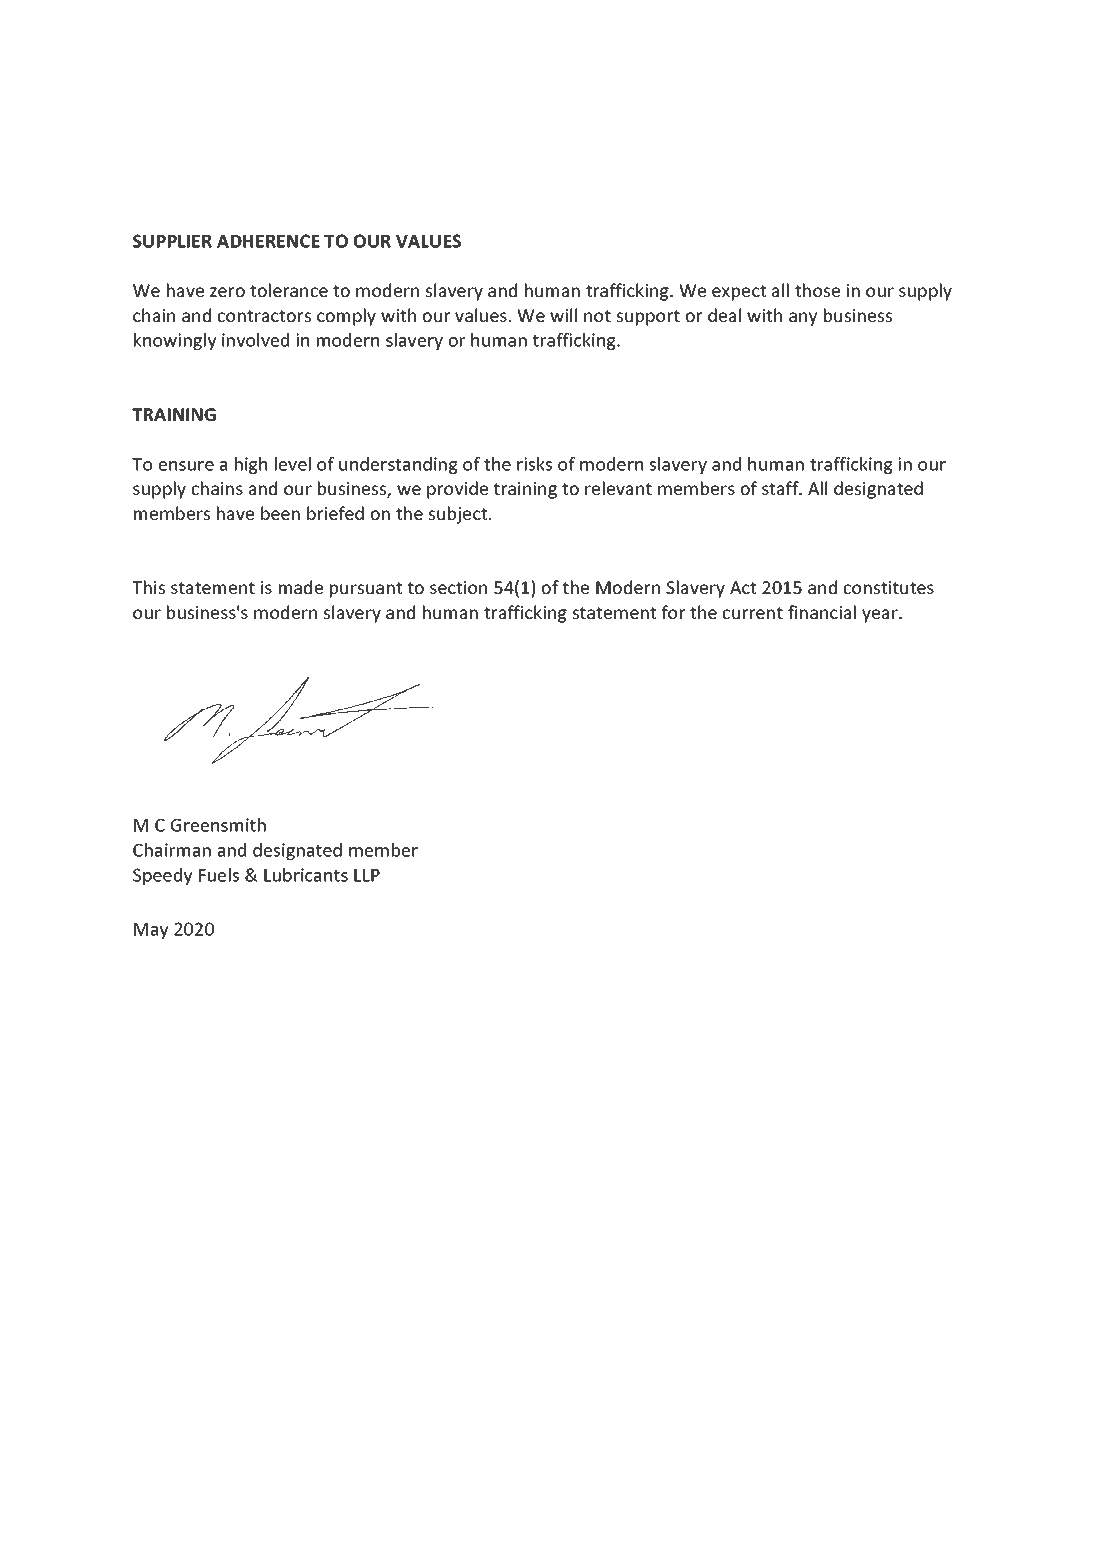 Image resolution: width=1098 pixels, height=1554 pixels. I want to click on staff, so click(781, 488).
